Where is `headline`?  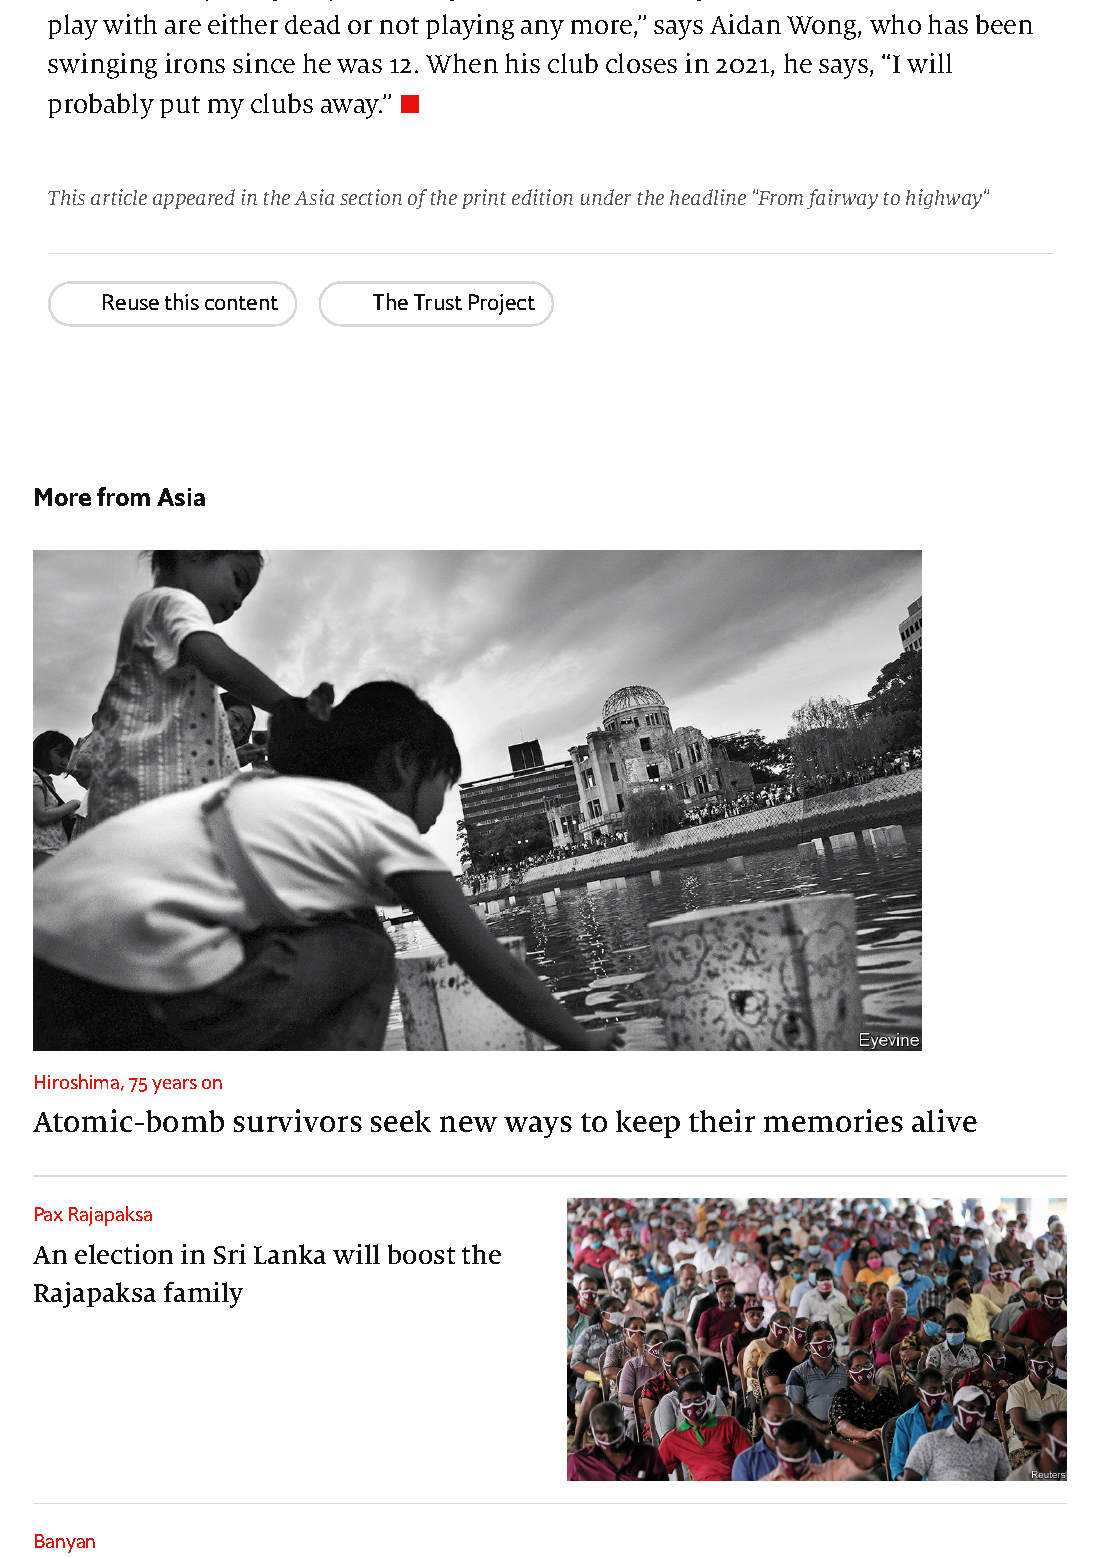 headline is located at coordinates (708, 197).
